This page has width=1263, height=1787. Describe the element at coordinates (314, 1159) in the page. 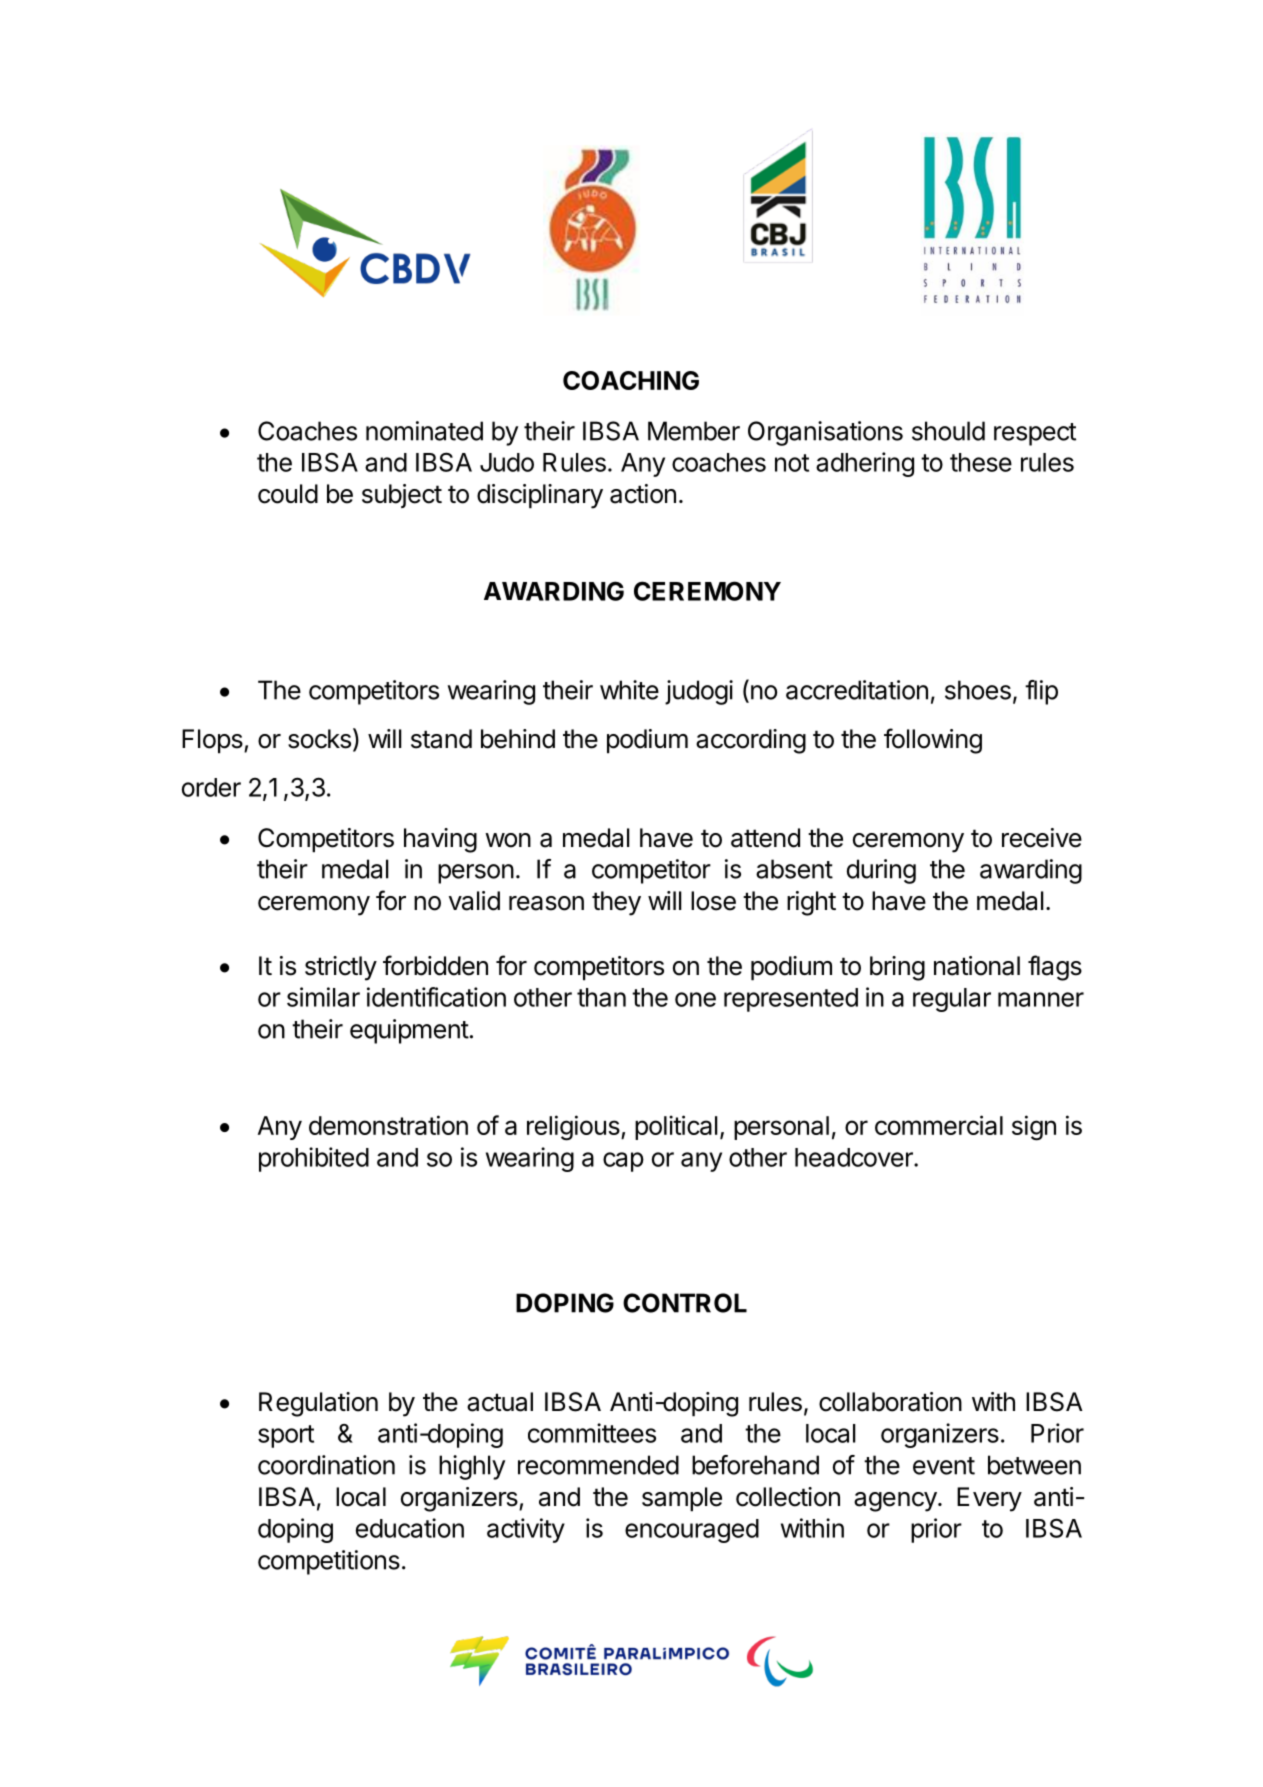

I see `prohibited` at that location.
